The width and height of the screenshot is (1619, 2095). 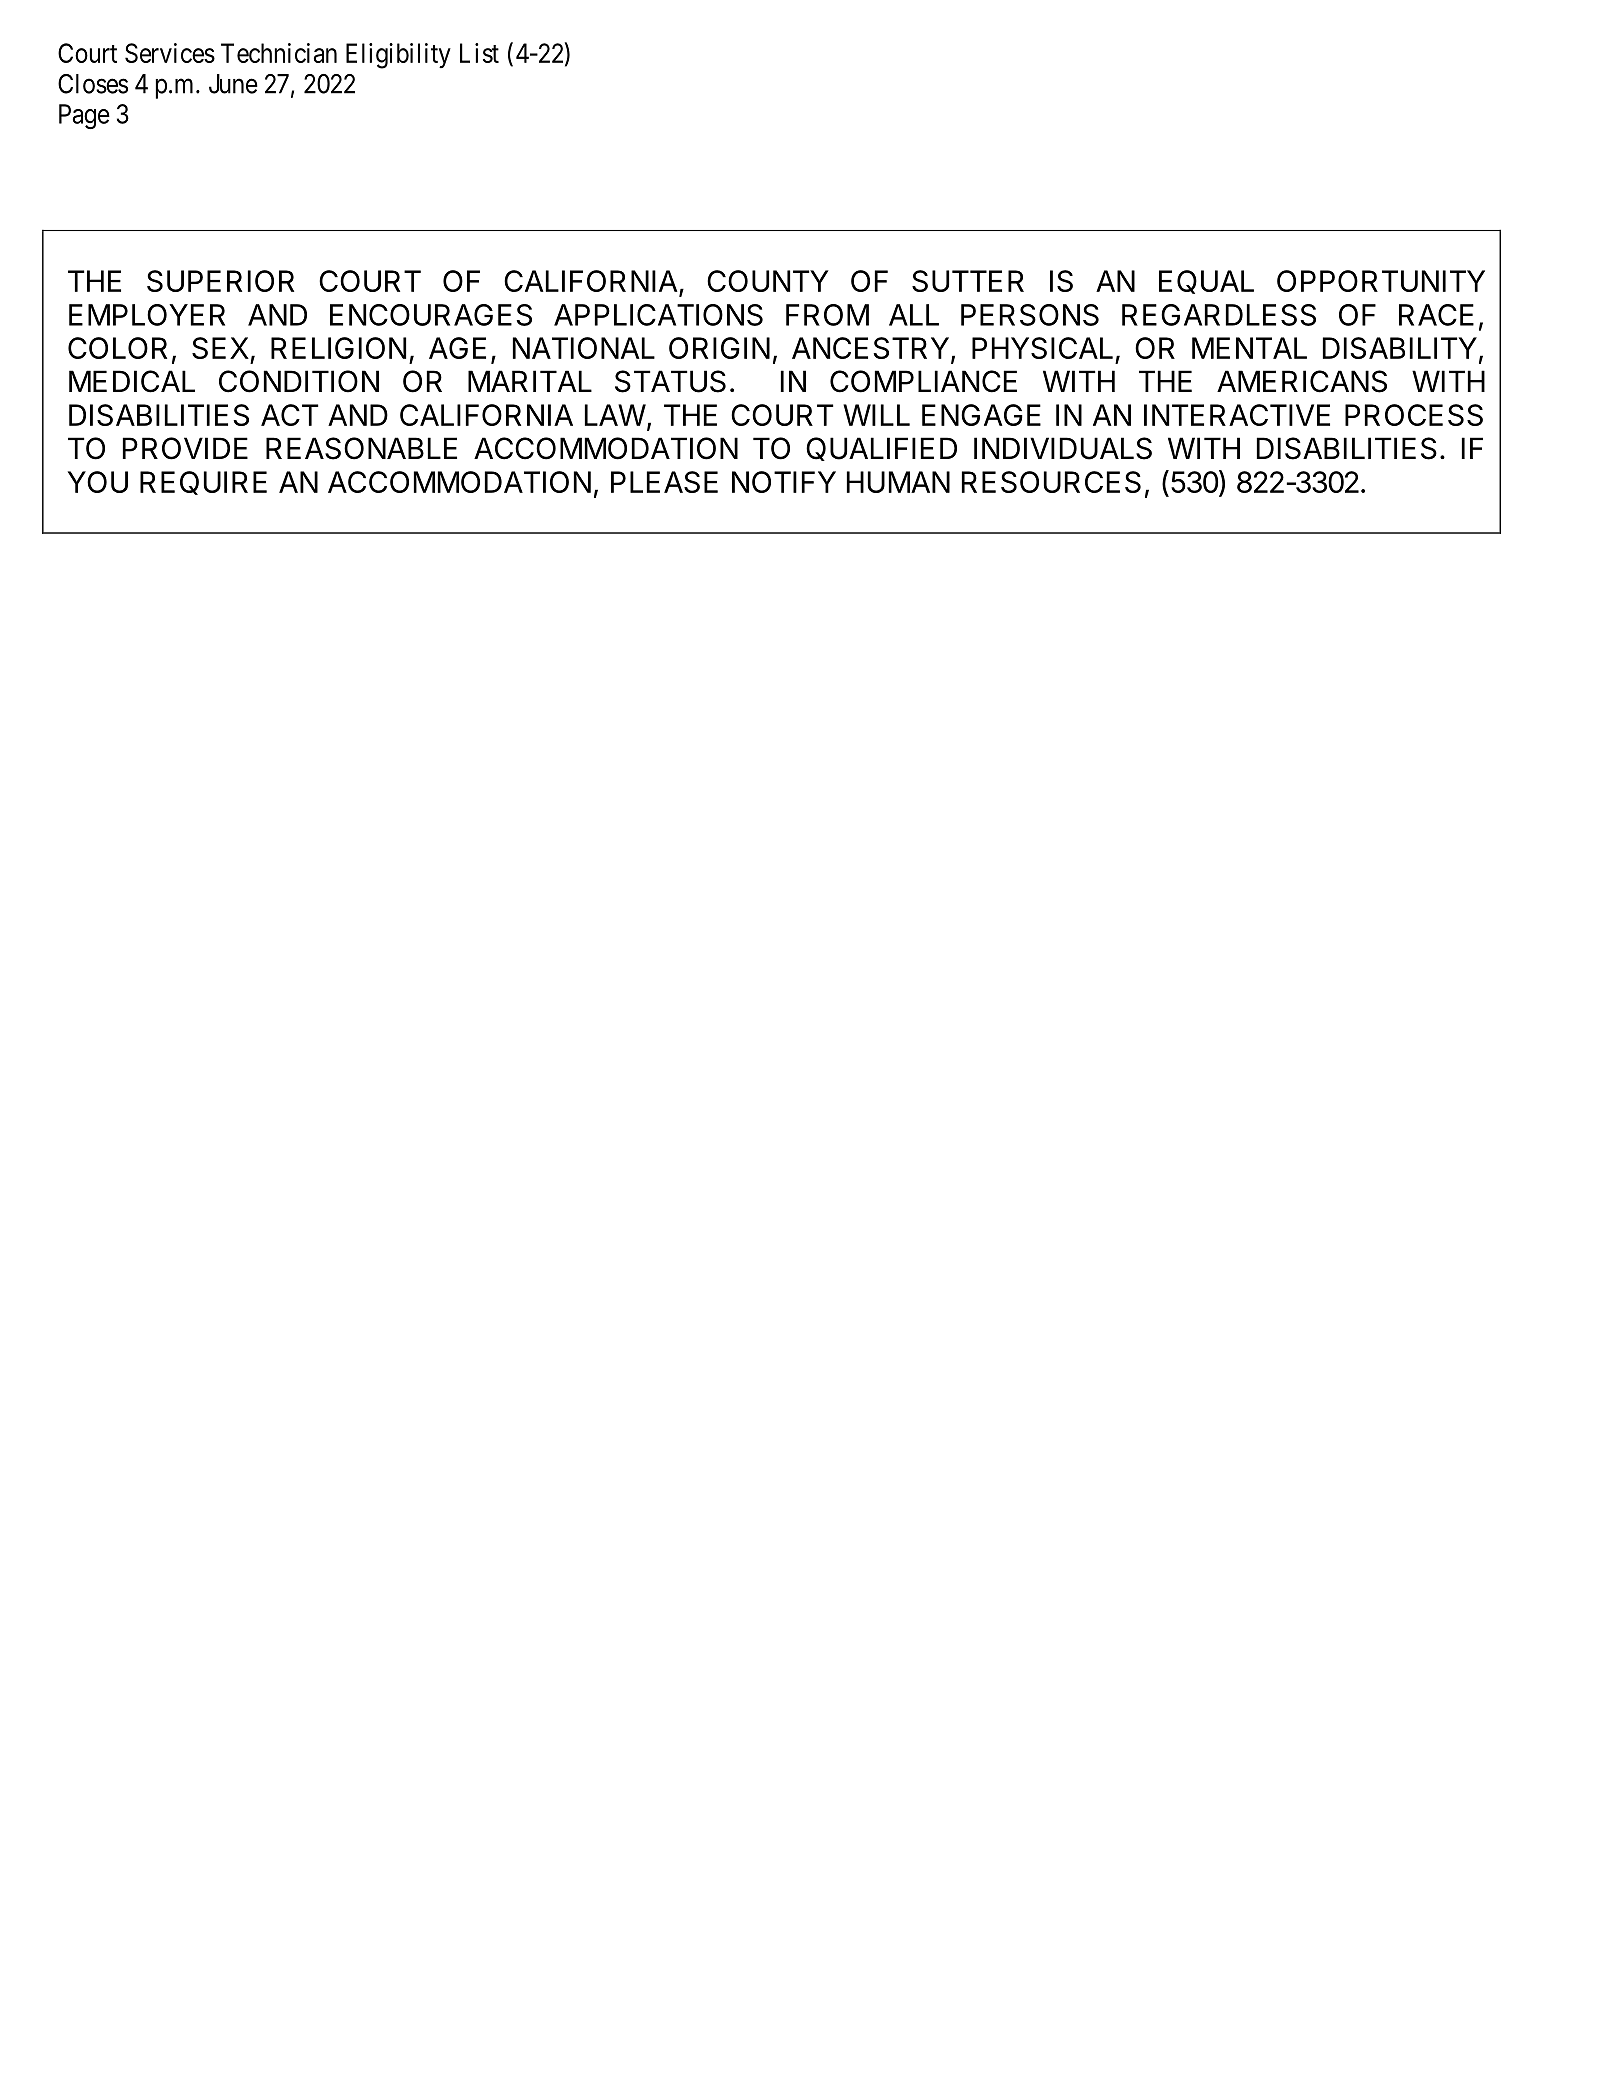 I want to click on RESOURCES, so click(x=1051, y=482).
